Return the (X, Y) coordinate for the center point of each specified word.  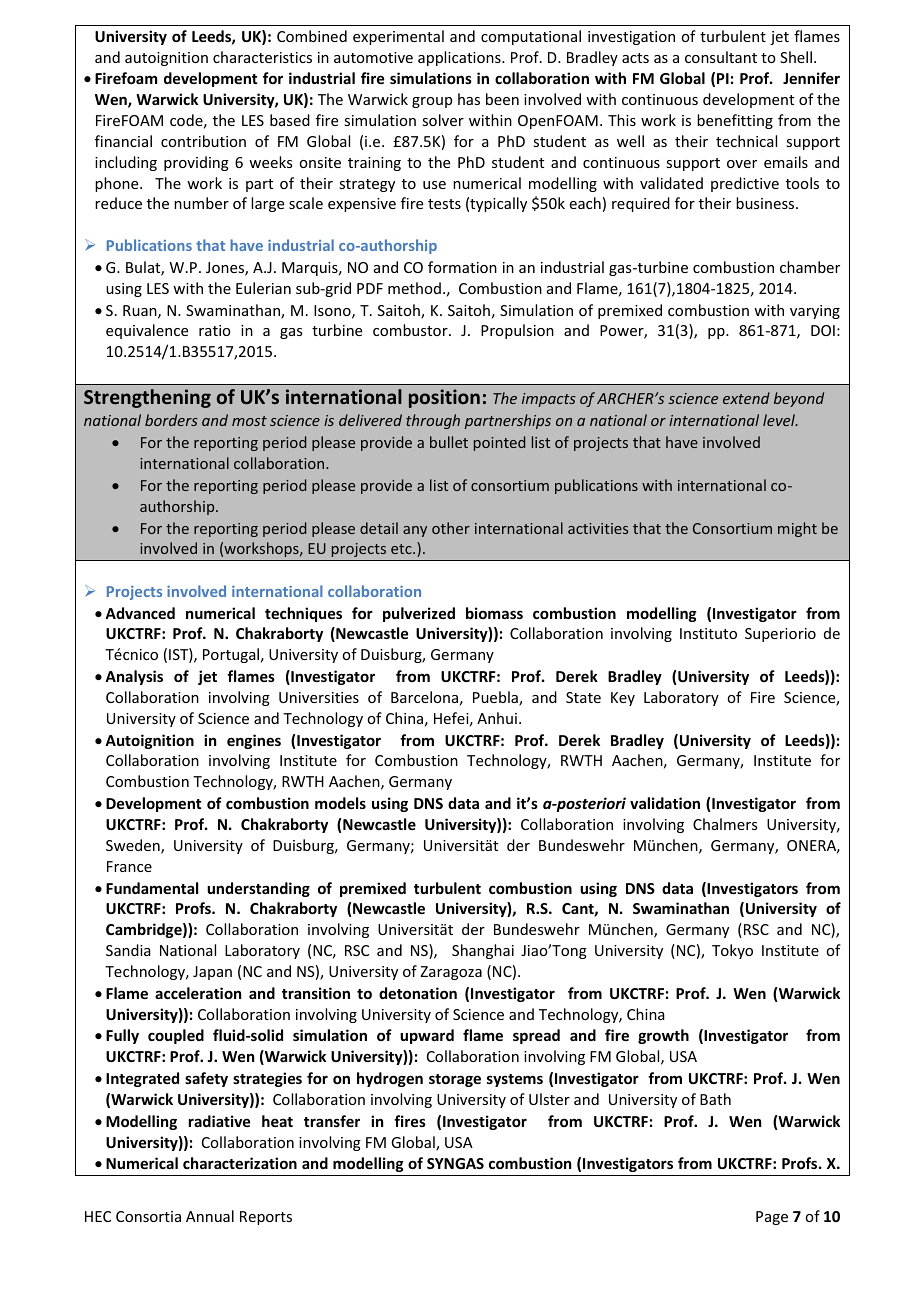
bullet (449, 442)
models (340, 803)
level (780, 420)
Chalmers (725, 824)
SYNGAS (455, 1163)
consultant (721, 57)
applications (460, 58)
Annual (210, 1216)
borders (171, 420)
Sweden (134, 846)
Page (772, 1218)
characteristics (262, 57)
